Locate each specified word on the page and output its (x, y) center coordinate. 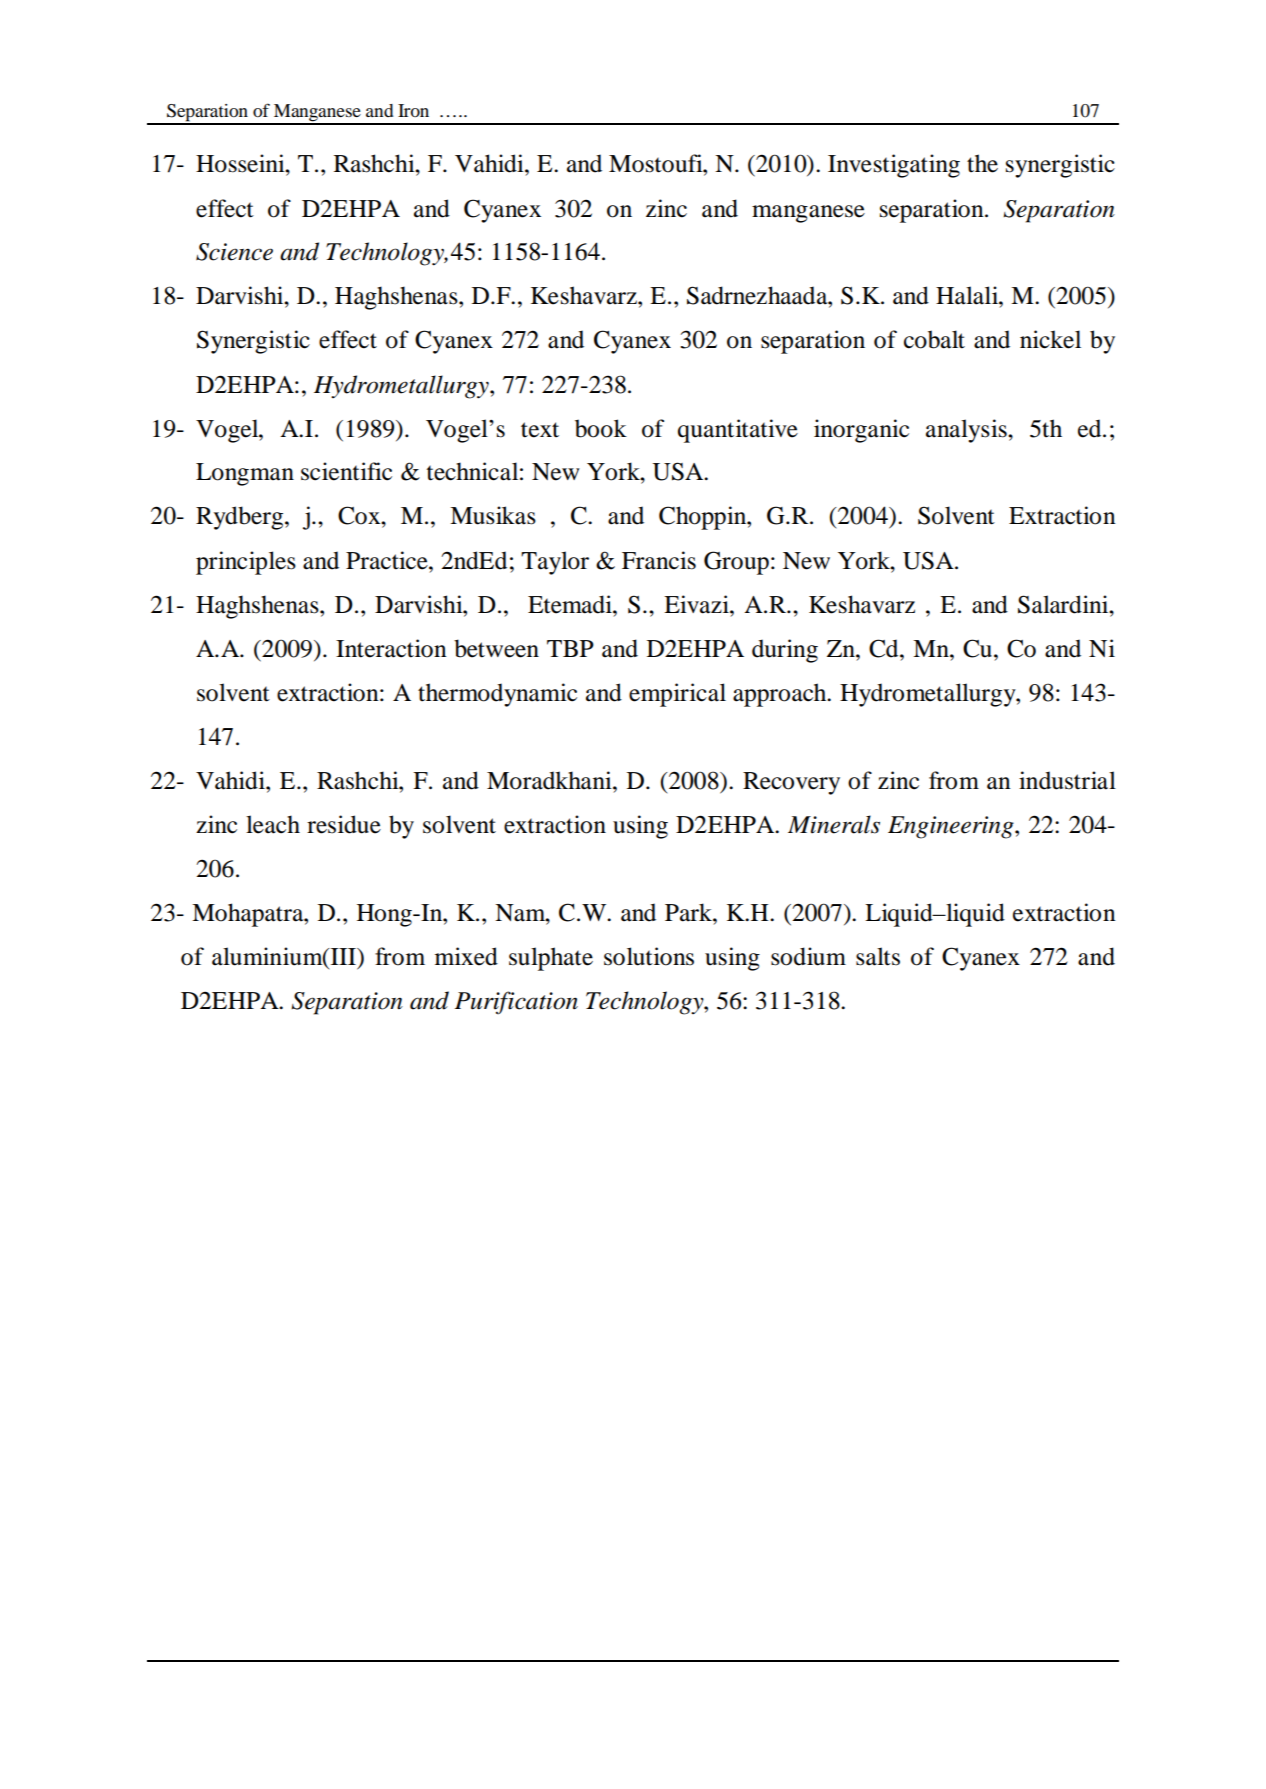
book (601, 428)
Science (234, 252)
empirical (677, 695)
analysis (967, 431)
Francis (659, 560)
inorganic (861, 431)
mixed (466, 956)
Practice (388, 560)
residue (344, 824)
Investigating (894, 166)
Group (736, 563)
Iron (413, 110)
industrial (1067, 780)
